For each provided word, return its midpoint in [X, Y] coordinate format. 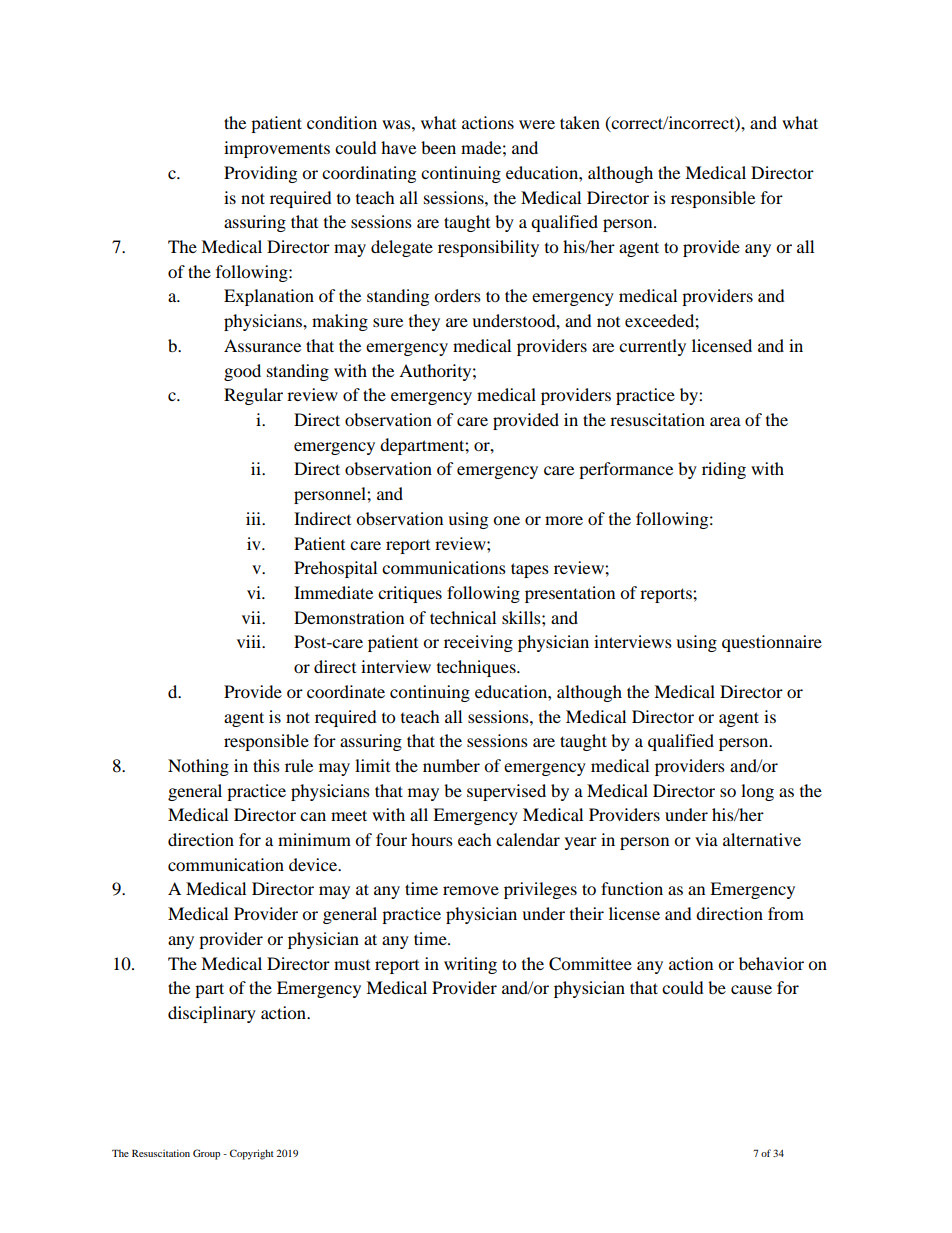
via [706, 839]
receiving [478, 643]
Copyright [252, 1154]
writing [470, 965]
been [438, 147]
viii [250, 641]
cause [751, 989]
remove [471, 890]
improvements [277, 149]
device [314, 864]
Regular [253, 396]
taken [580, 122]
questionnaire [772, 643]
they [424, 322]
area [725, 421]
